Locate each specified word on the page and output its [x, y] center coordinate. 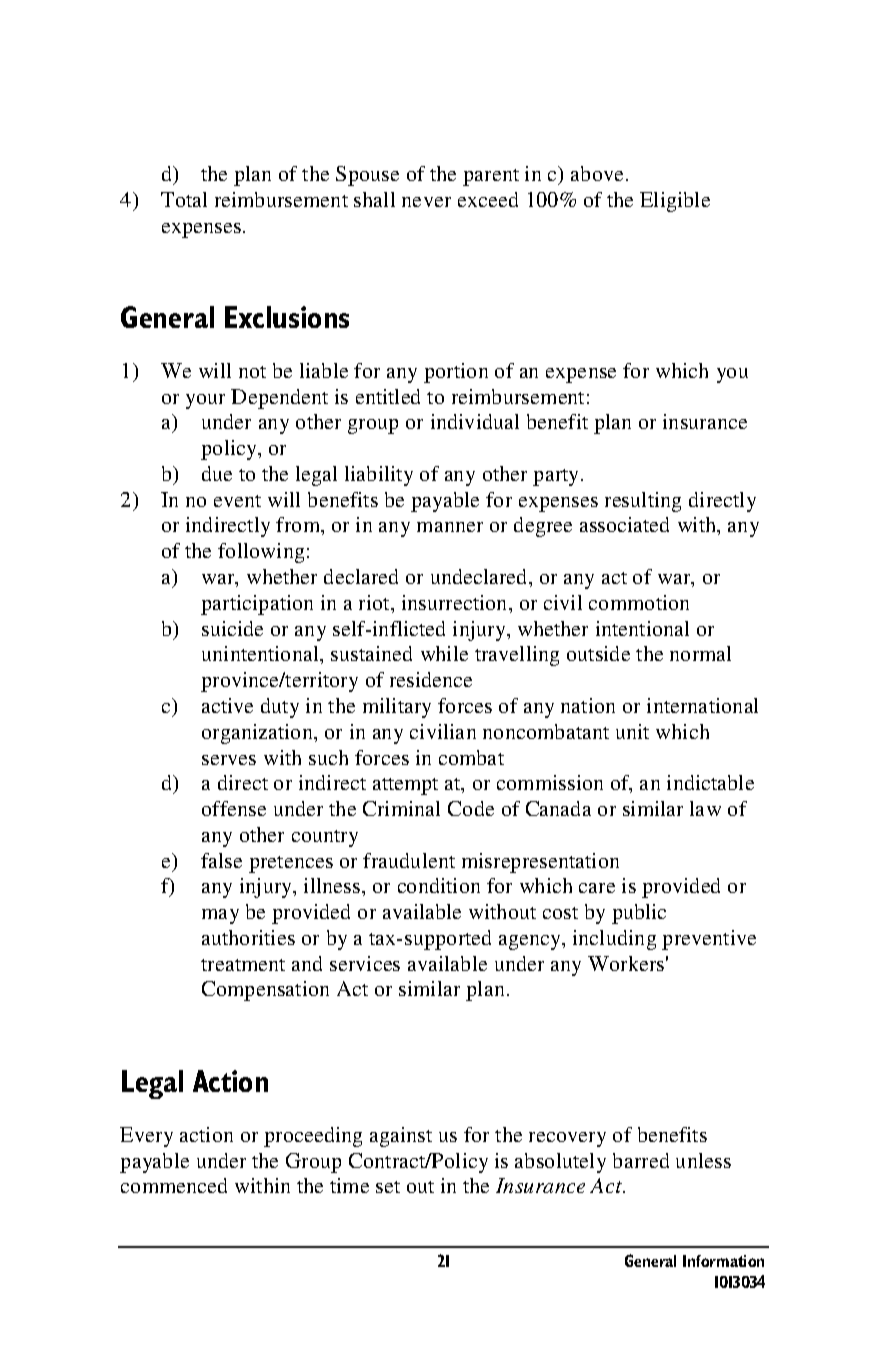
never [426, 202]
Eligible [675, 202]
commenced [174, 1185]
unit [632, 731]
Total [184, 199]
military [397, 708]
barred [641, 1160]
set [388, 1187]
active [227, 705]
